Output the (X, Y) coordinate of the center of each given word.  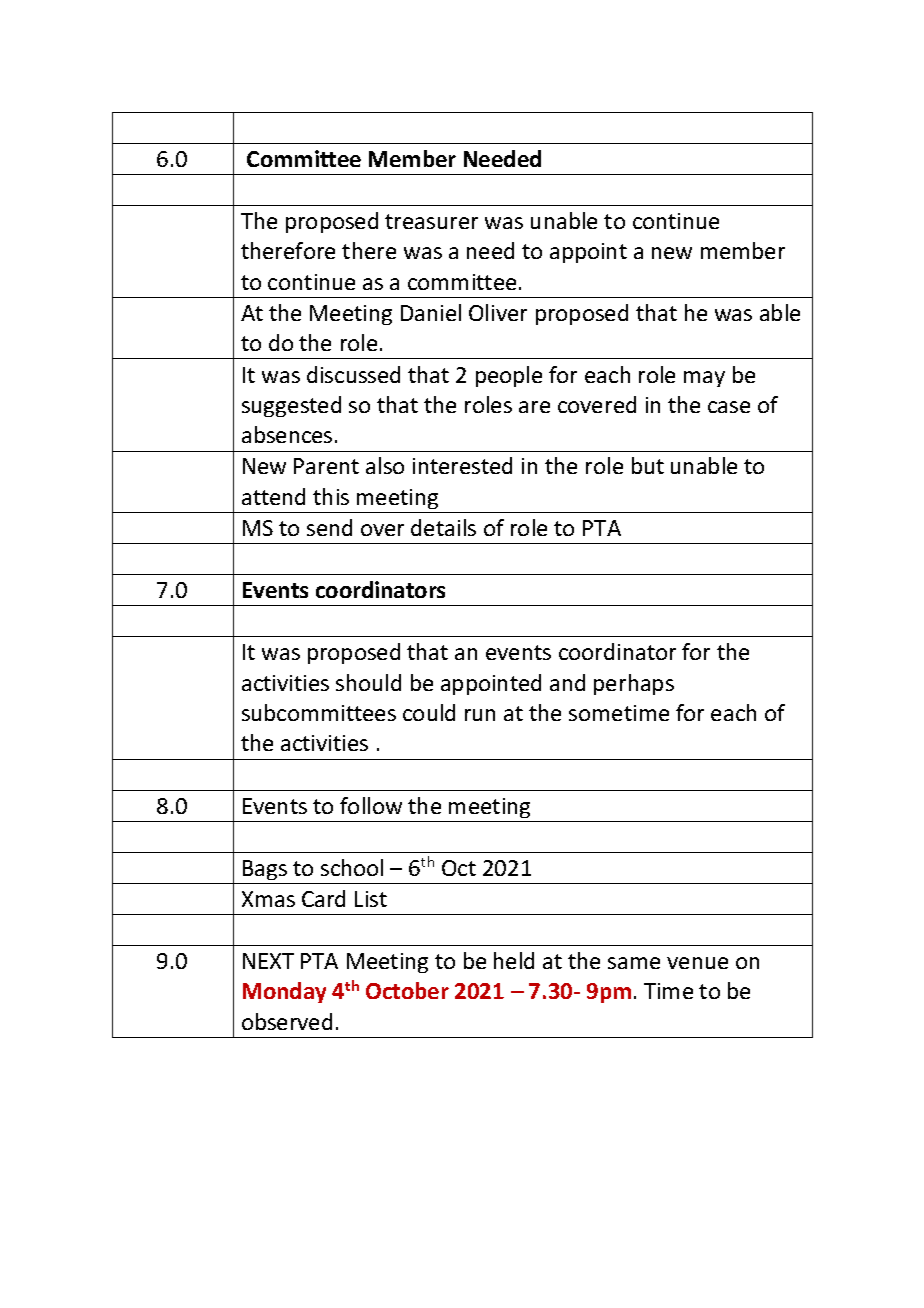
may (704, 379)
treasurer (431, 221)
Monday (284, 992)
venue (697, 963)
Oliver (498, 312)
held (514, 960)
